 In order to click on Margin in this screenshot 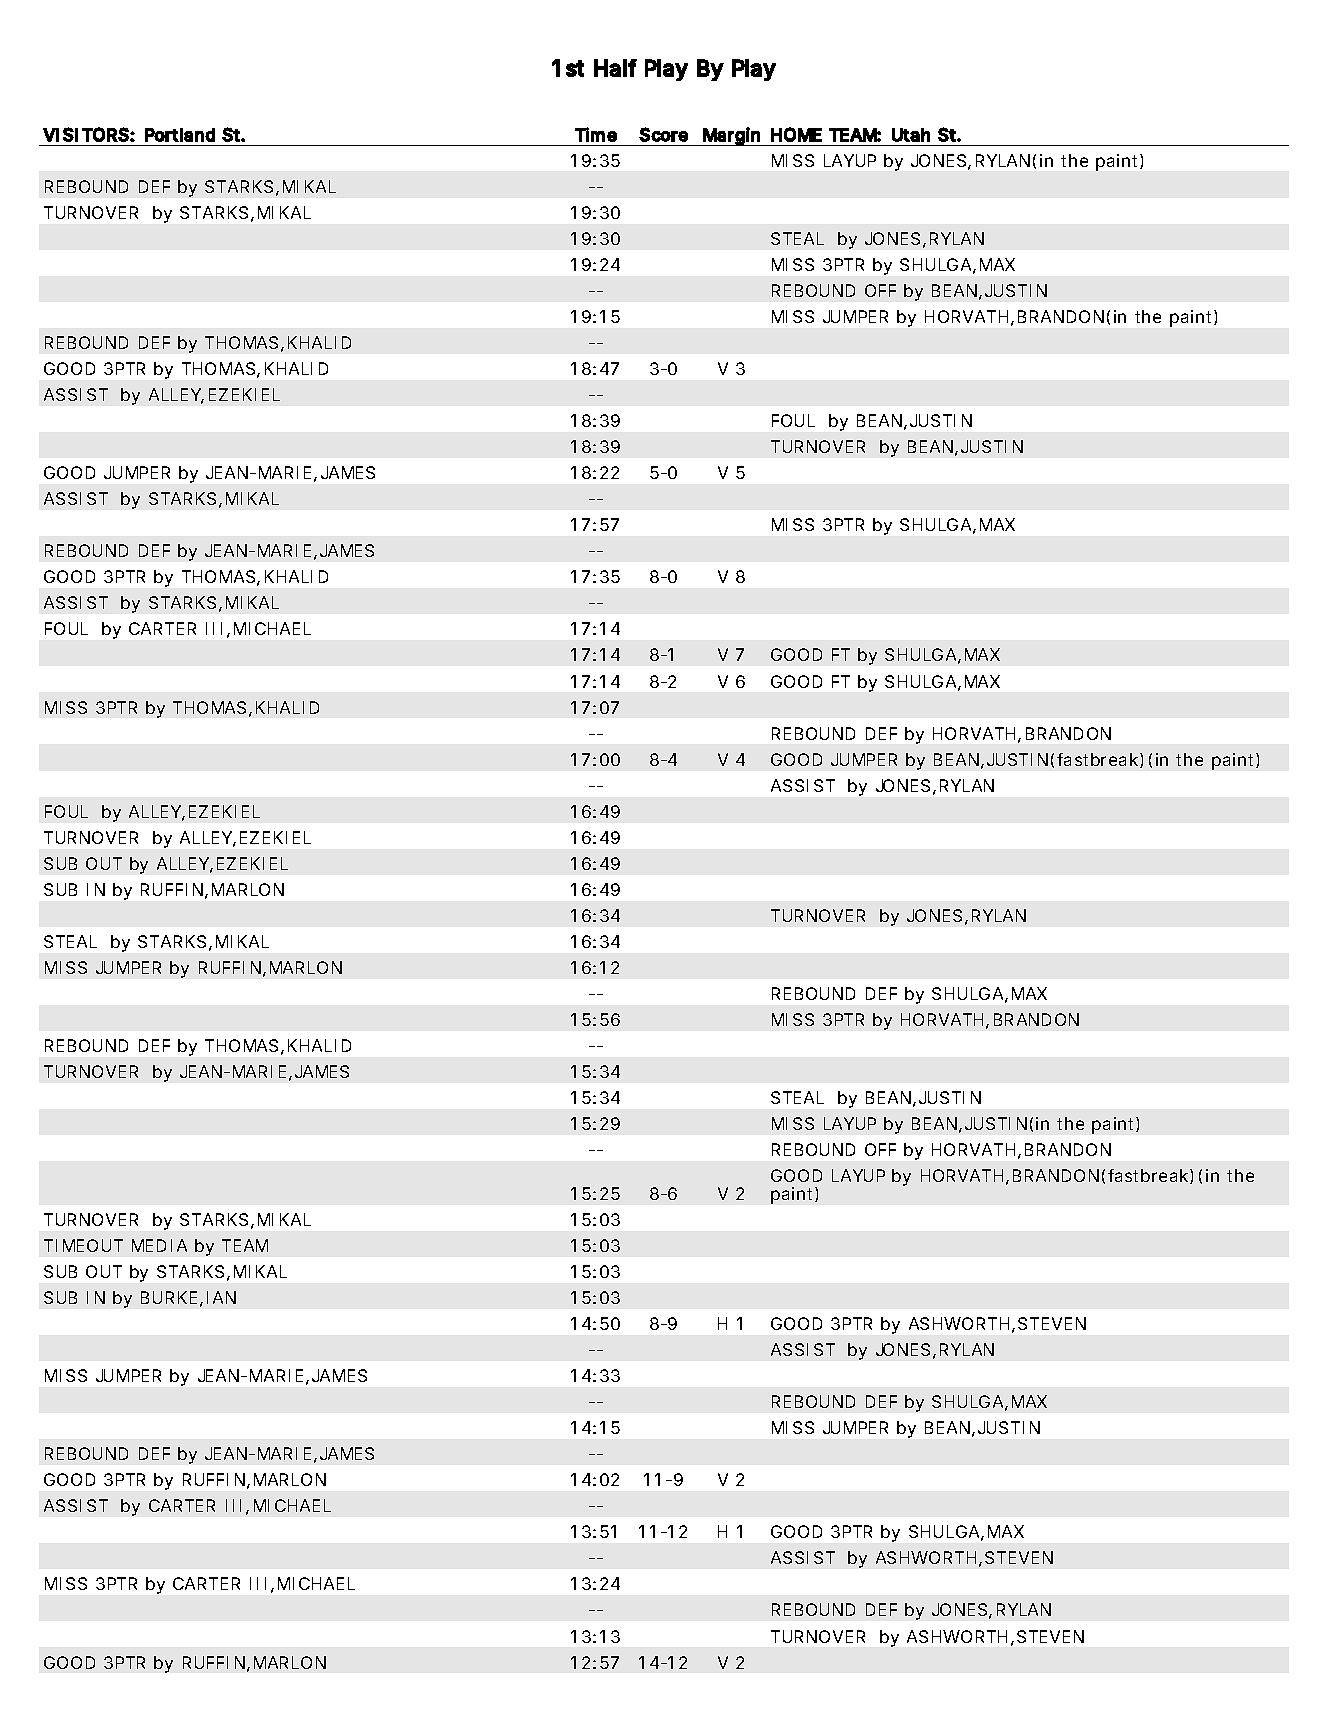, I will do `click(731, 136)`.
